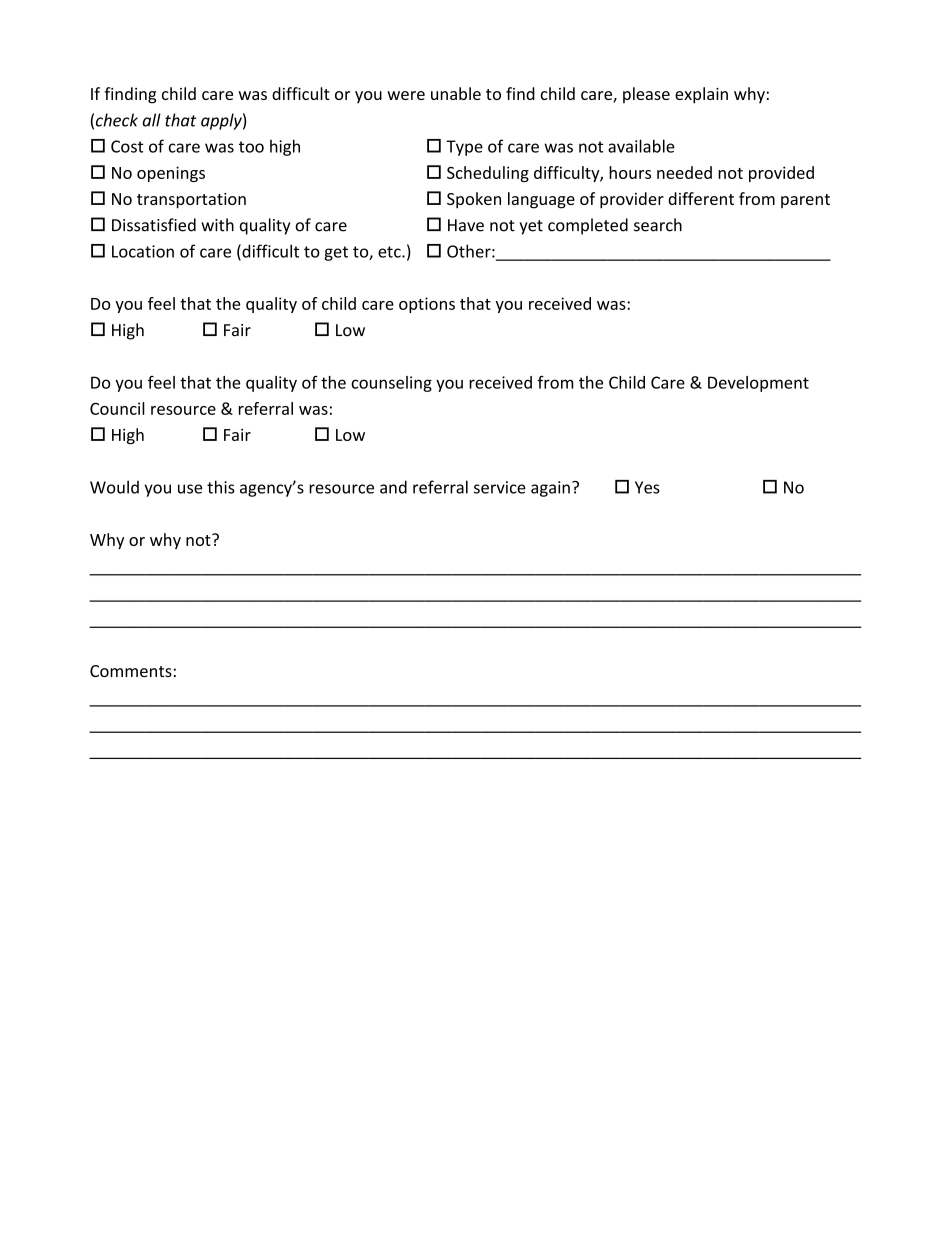  What do you see at coordinates (466, 225) in the screenshot?
I see `Have` at bounding box center [466, 225].
